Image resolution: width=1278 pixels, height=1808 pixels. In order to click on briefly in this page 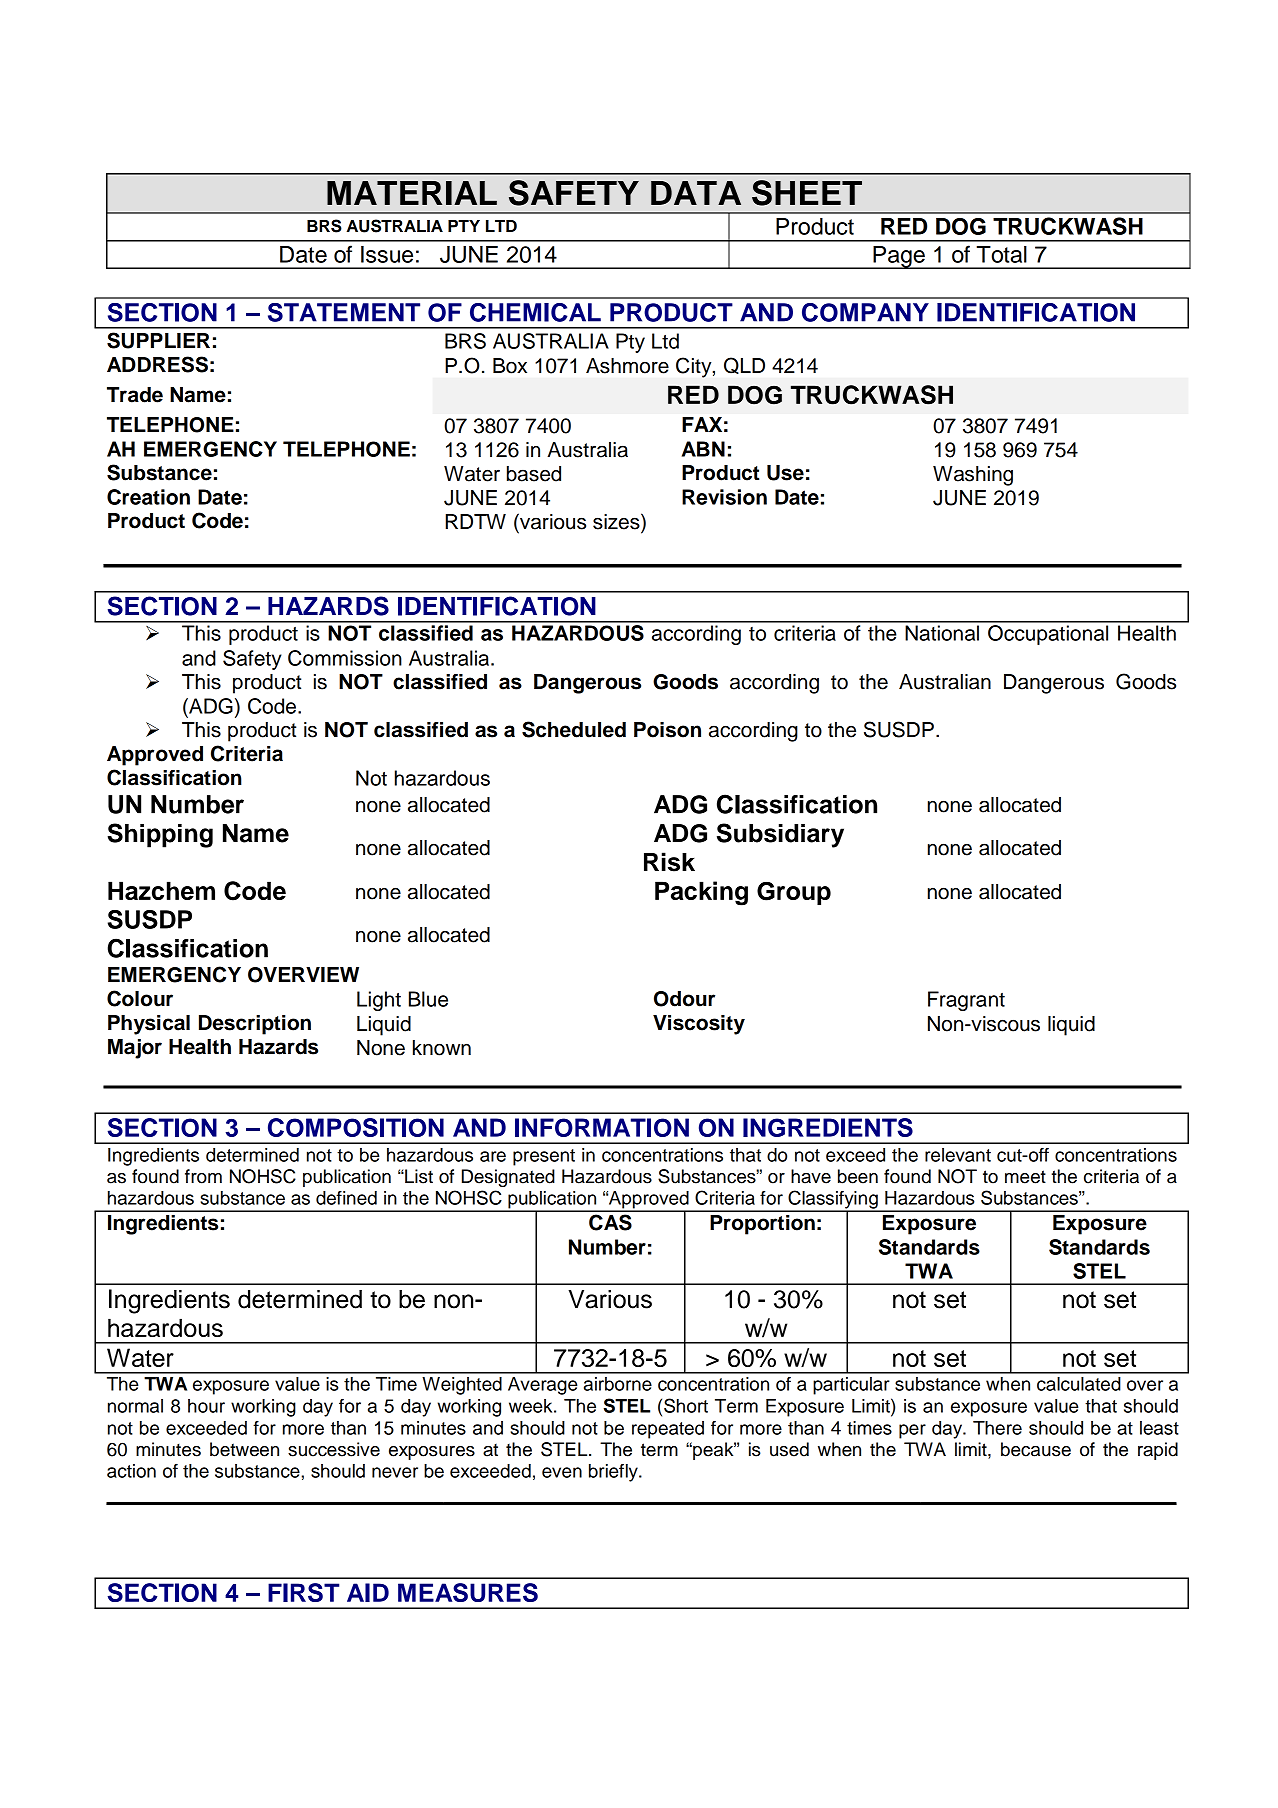, I will do `click(614, 1473)`.
